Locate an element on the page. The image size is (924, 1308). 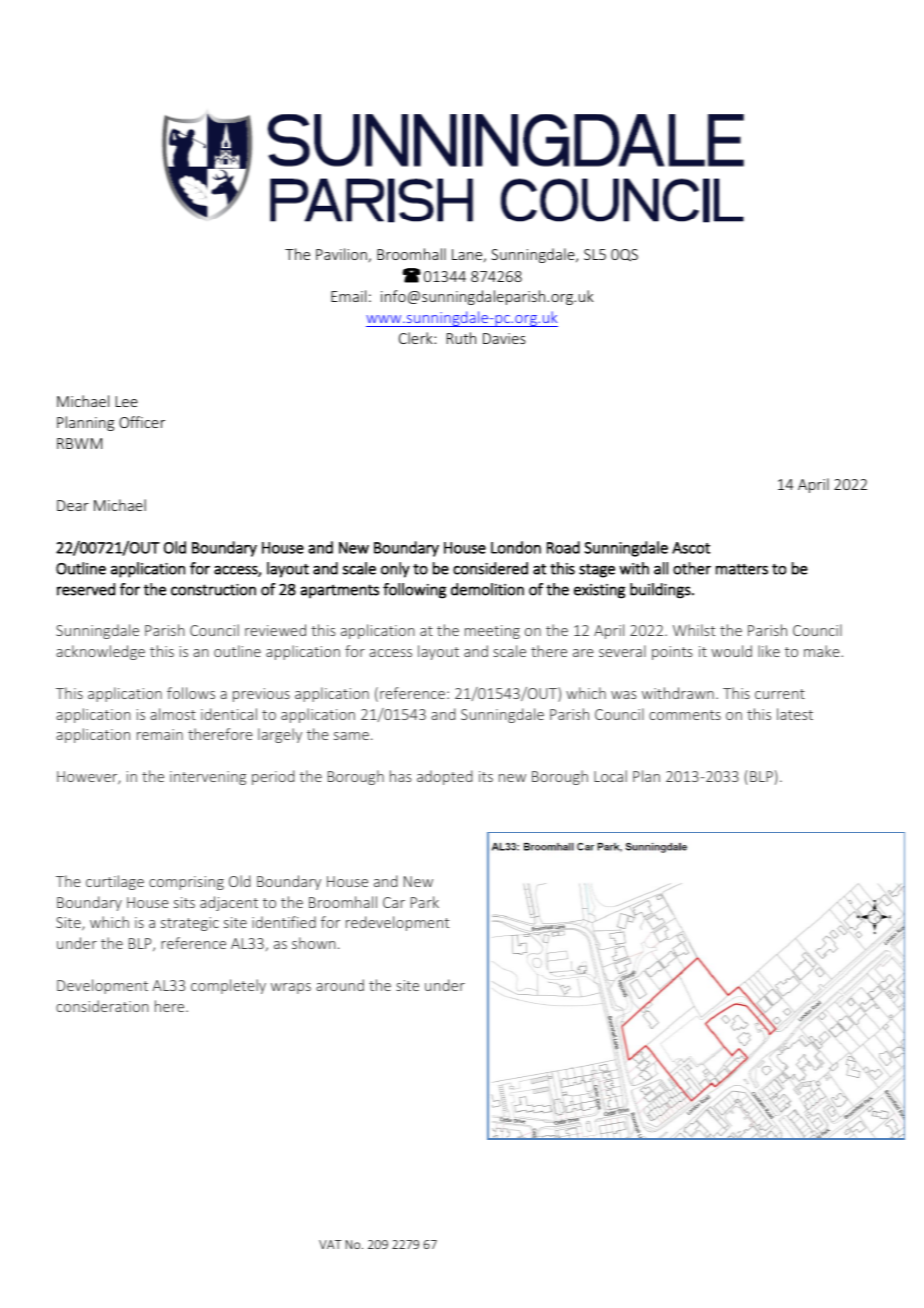
around is located at coordinates (340, 985).
